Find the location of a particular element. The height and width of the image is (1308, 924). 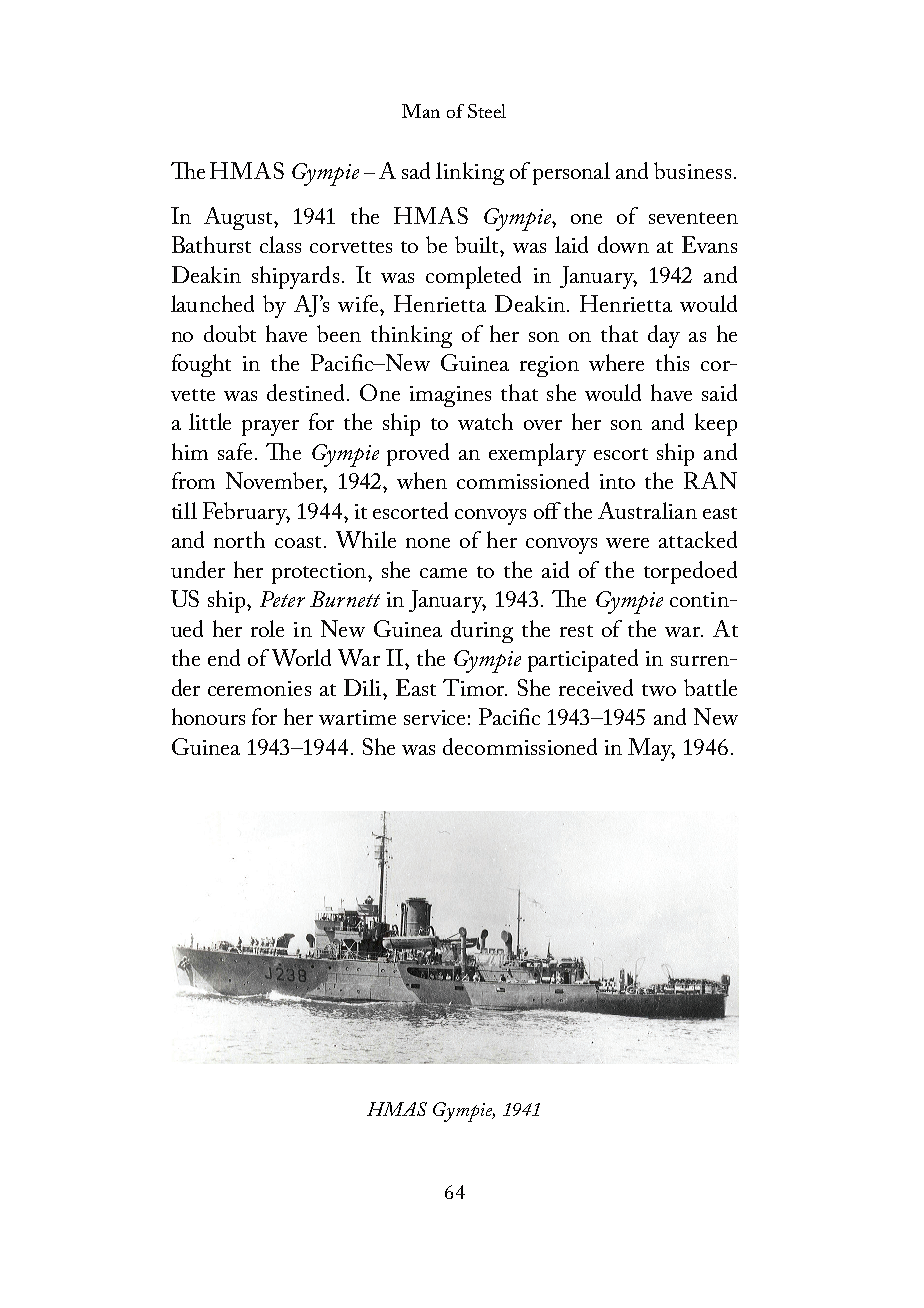

role is located at coordinates (267, 628).
